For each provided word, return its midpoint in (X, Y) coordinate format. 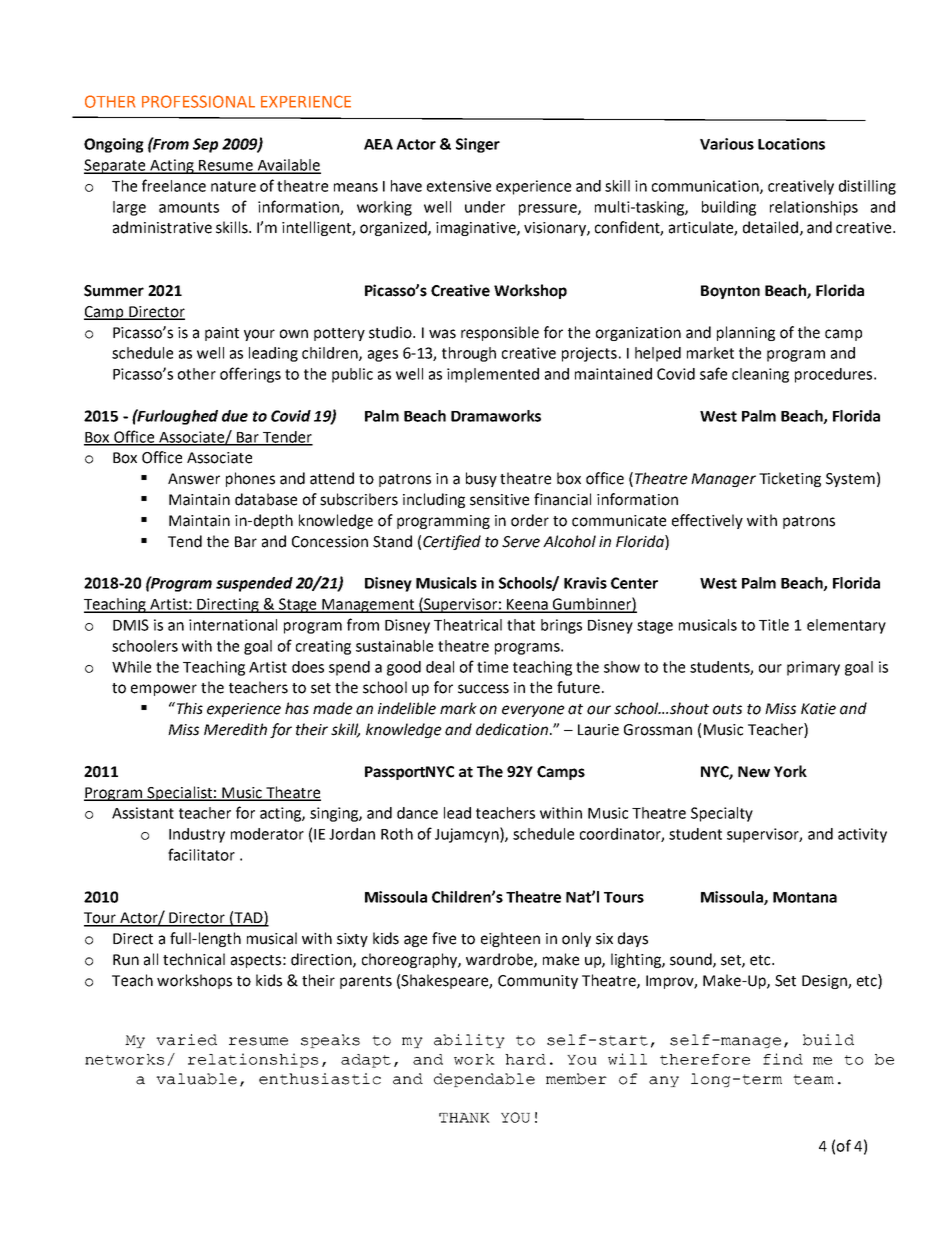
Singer (478, 145)
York (790, 771)
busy (481, 479)
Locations (791, 144)
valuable (196, 1079)
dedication (512, 729)
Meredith (235, 729)
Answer (194, 479)
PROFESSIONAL (198, 101)
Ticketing (790, 479)
